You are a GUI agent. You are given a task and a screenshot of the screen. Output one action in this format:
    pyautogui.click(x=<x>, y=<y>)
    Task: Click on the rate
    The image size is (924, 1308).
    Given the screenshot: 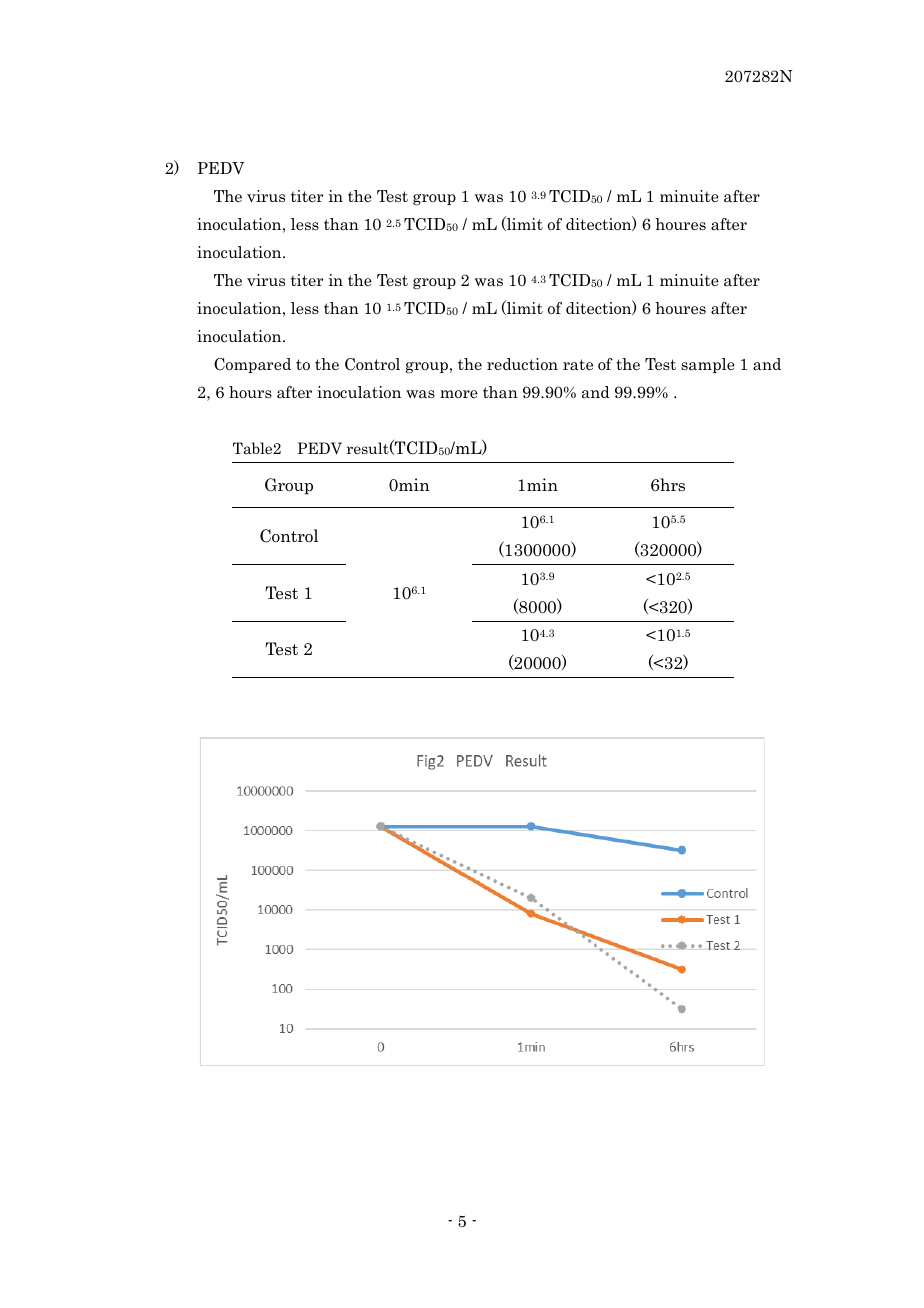 What is the action you would take?
    pyautogui.click(x=578, y=364)
